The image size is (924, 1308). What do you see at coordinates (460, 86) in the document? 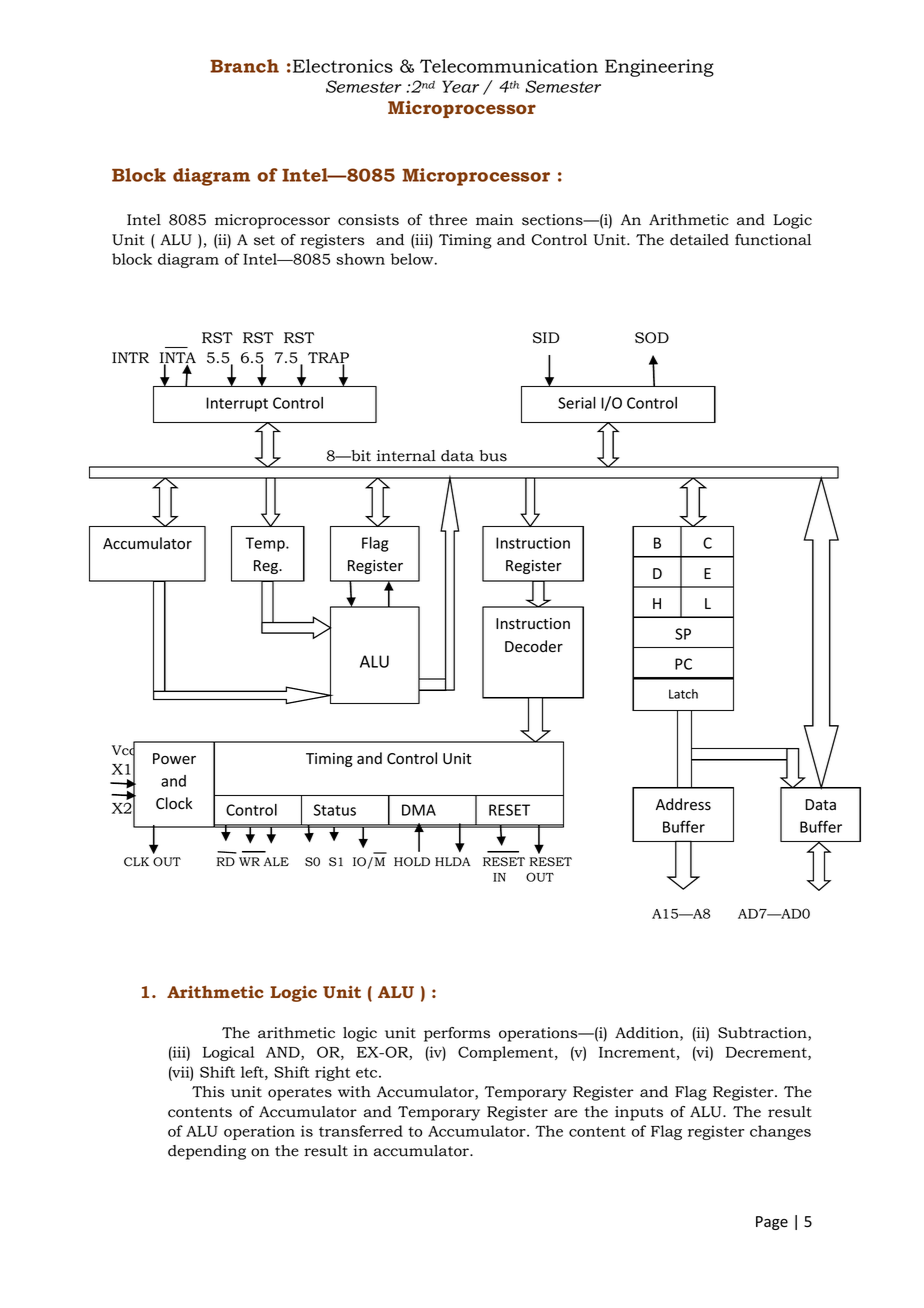
I see `Year` at bounding box center [460, 86].
